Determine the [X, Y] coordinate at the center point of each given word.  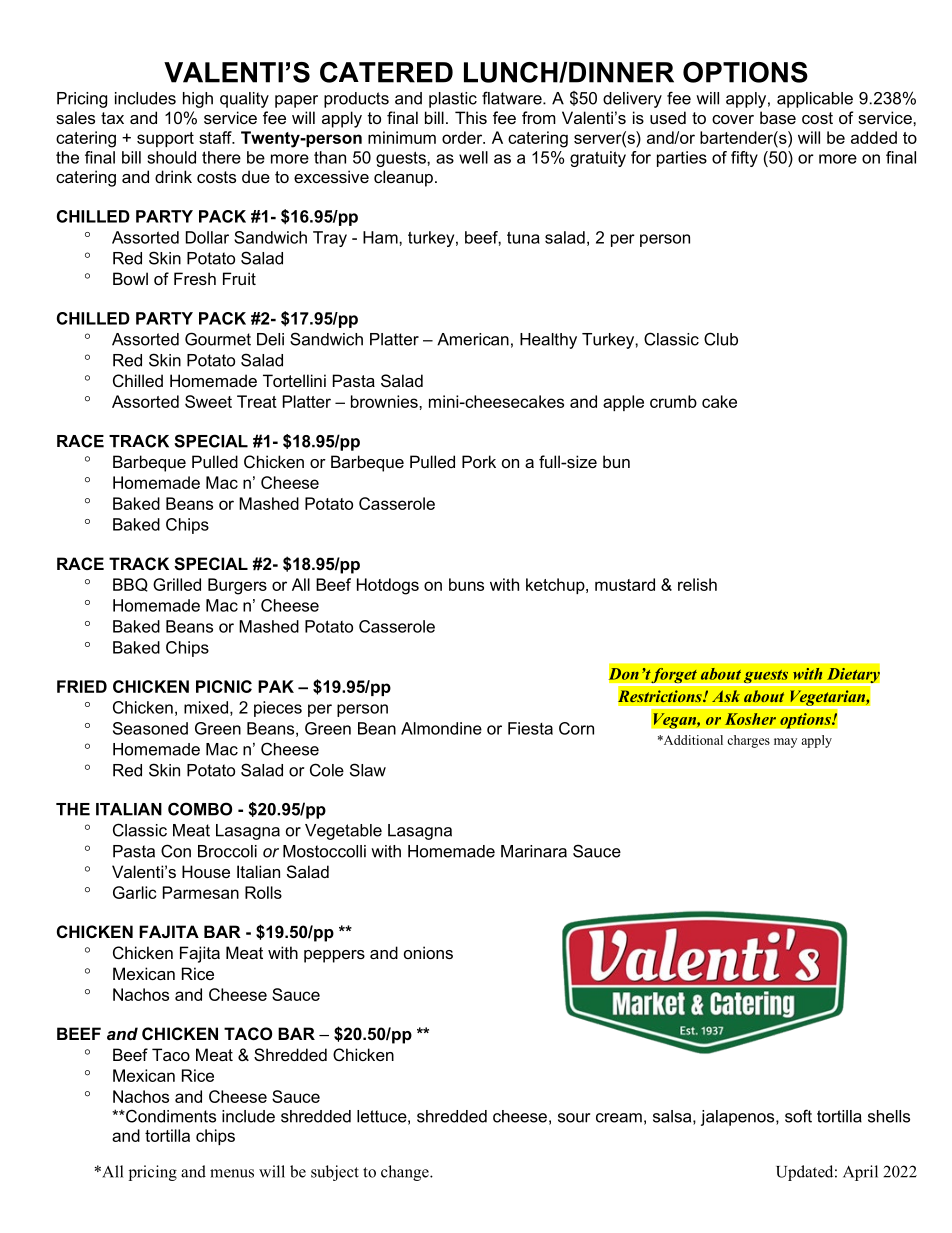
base [778, 117]
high [198, 100]
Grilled [177, 584]
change [406, 1173]
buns [466, 584]
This [471, 117]
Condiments [170, 1116]
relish [697, 584]
